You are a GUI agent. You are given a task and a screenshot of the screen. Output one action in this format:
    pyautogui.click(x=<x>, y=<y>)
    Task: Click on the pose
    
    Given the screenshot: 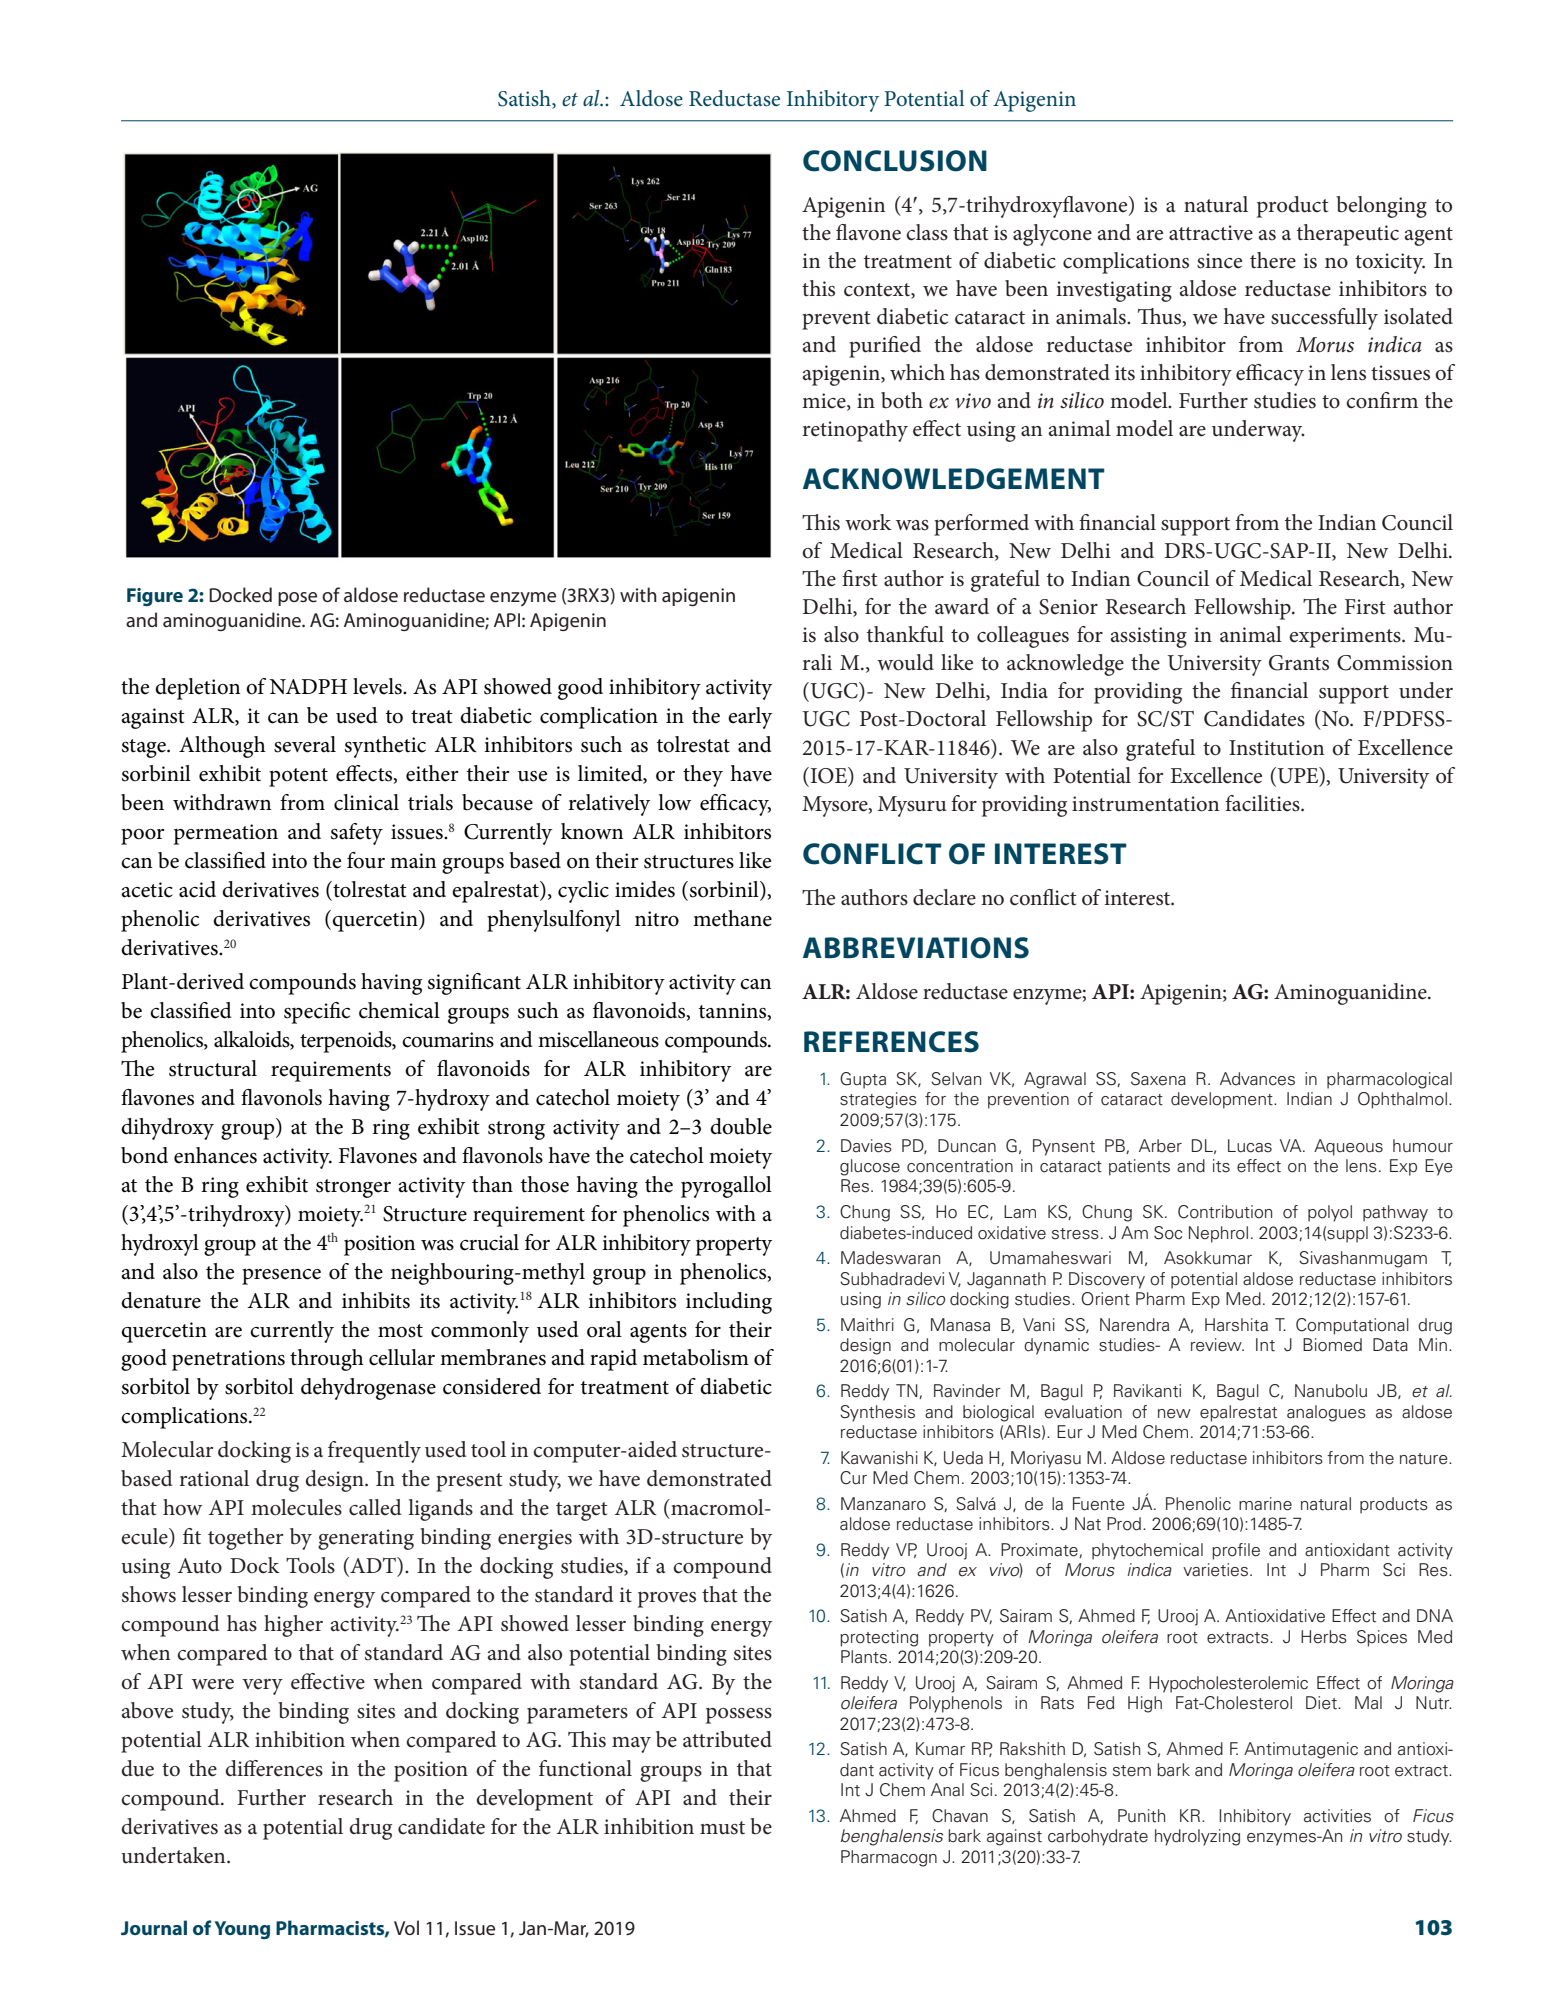 What is the action you would take?
    pyautogui.click(x=297, y=599)
